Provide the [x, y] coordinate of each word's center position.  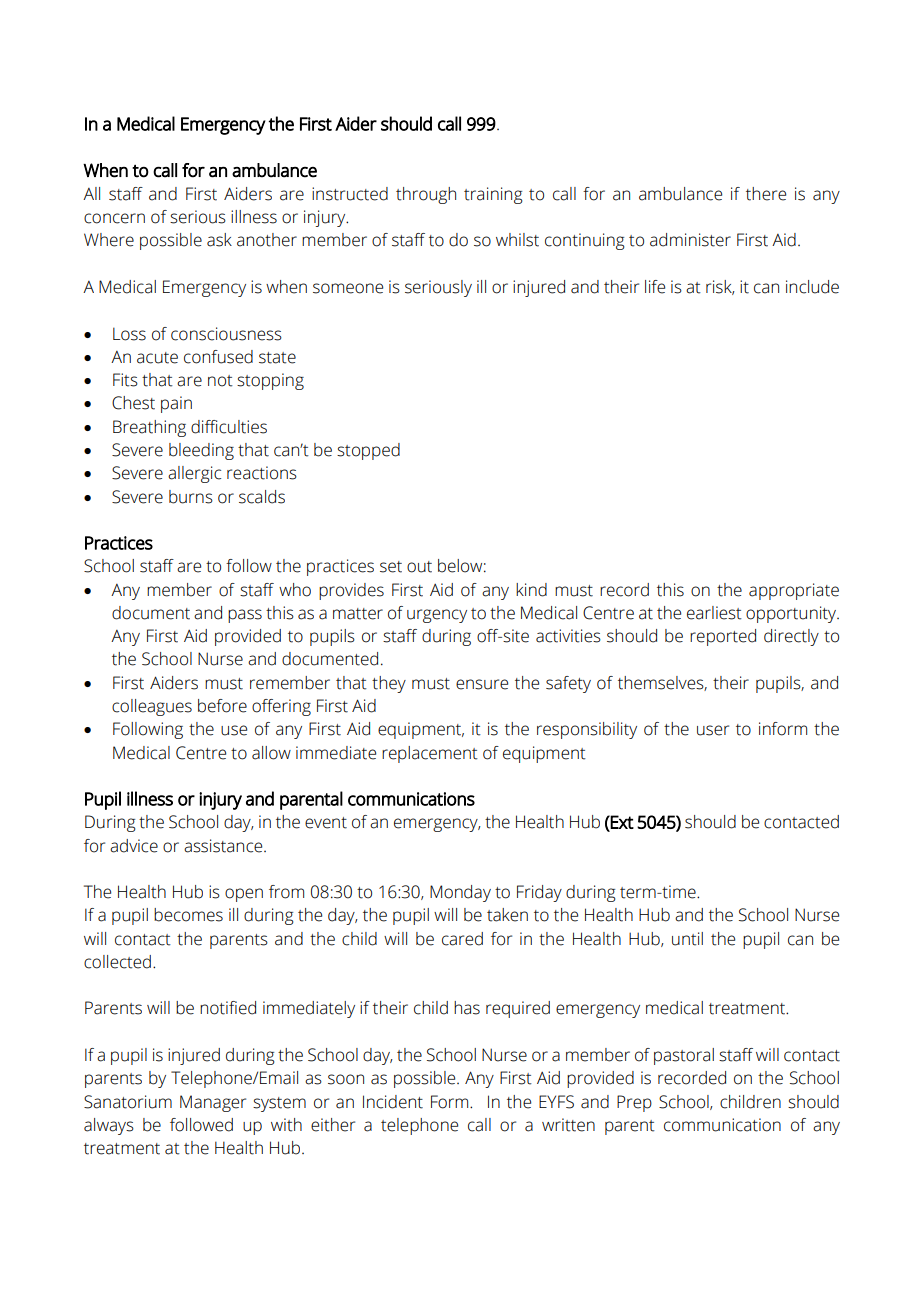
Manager [213, 1103]
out [419, 567]
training [493, 195]
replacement [430, 754]
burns [191, 497]
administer [690, 240]
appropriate [794, 591]
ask [219, 240]
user [713, 730]
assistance [224, 846]
